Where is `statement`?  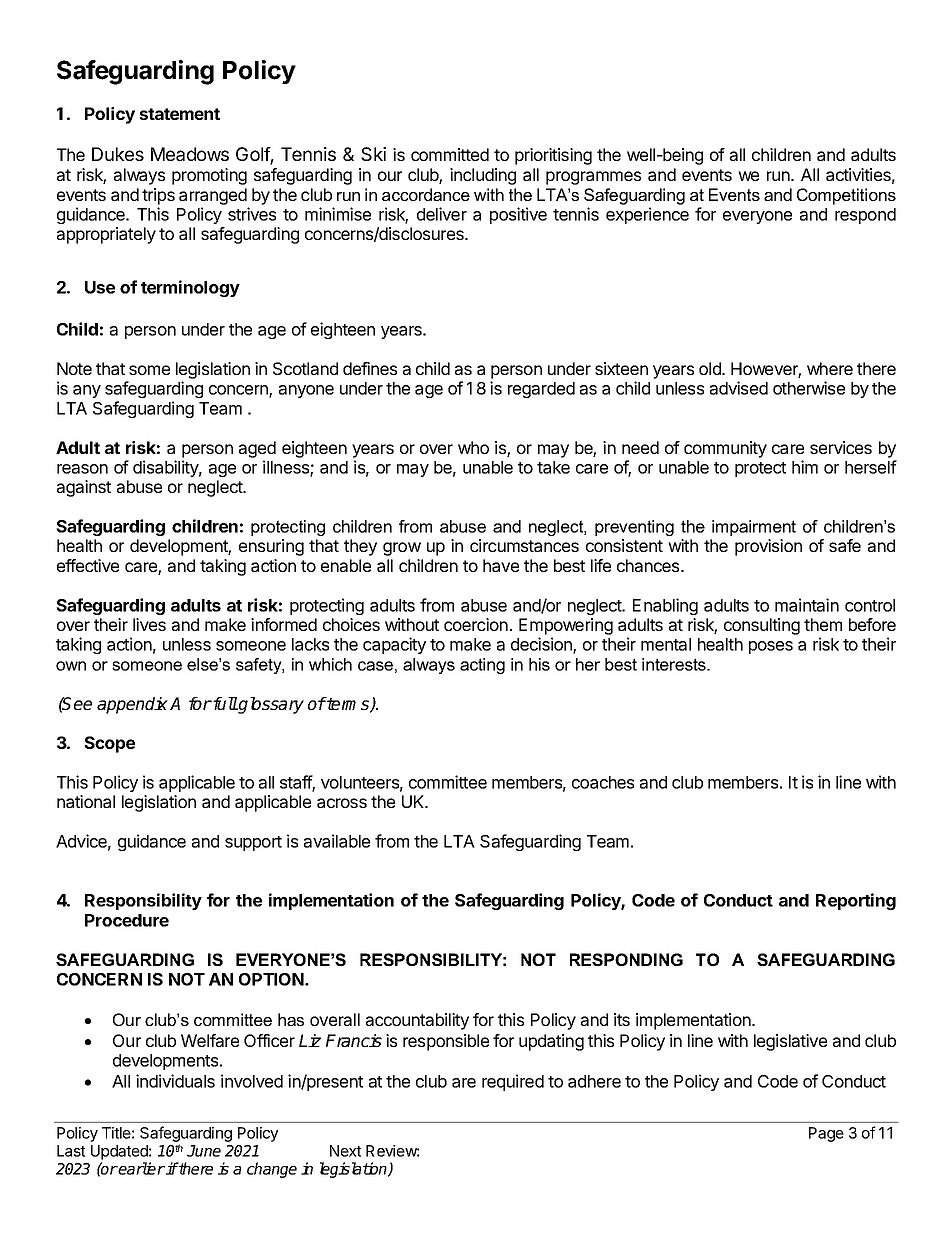 statement is located at coordinates (179, 114).
